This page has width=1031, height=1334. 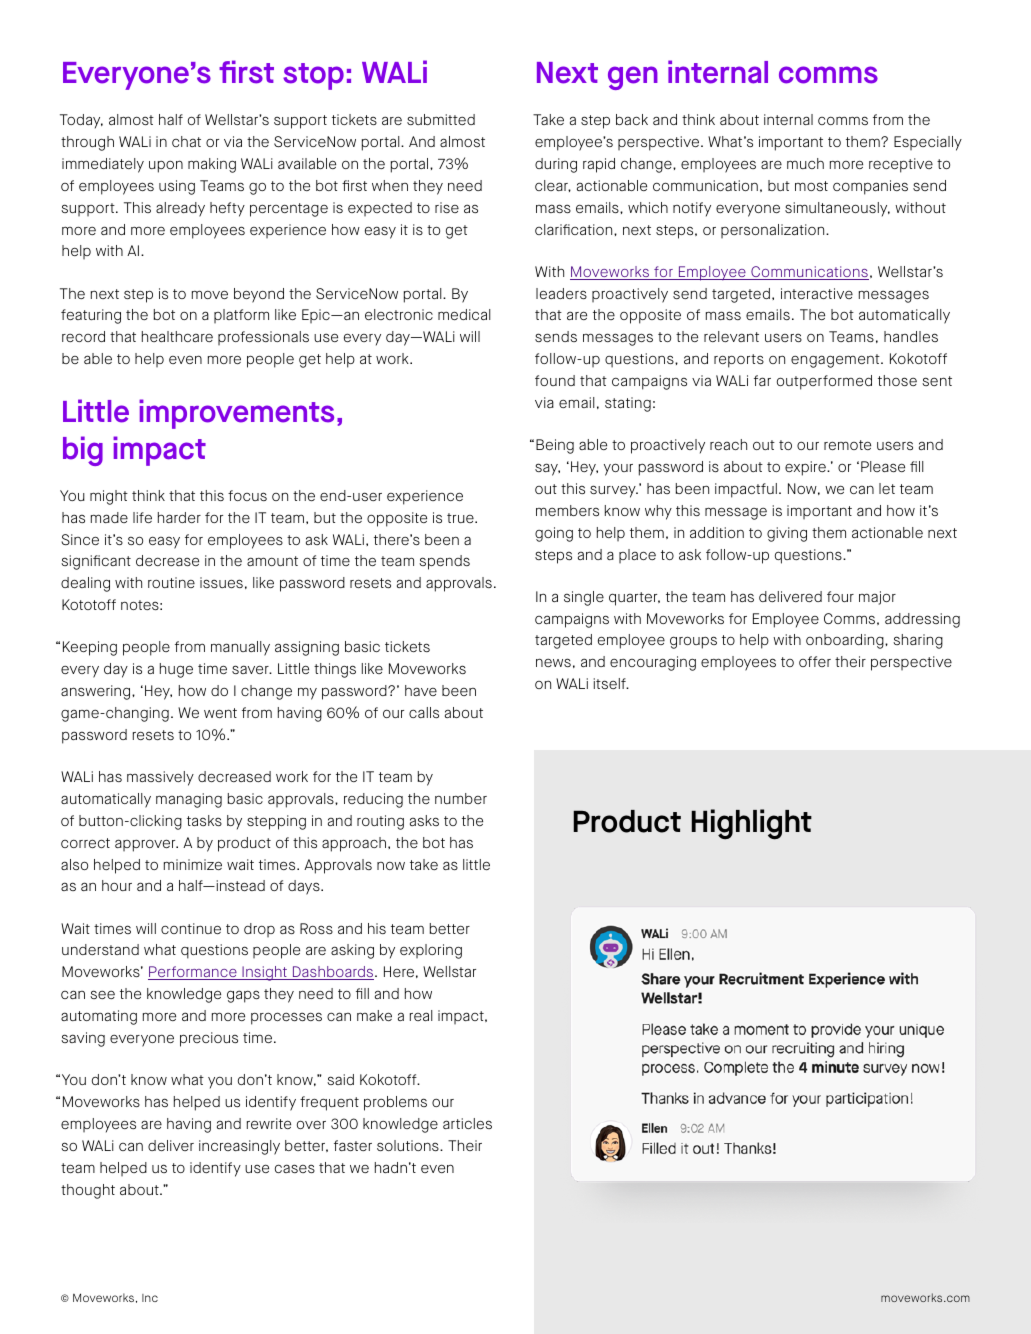 I want to click on onboarding, so click(x=846, y=641).
